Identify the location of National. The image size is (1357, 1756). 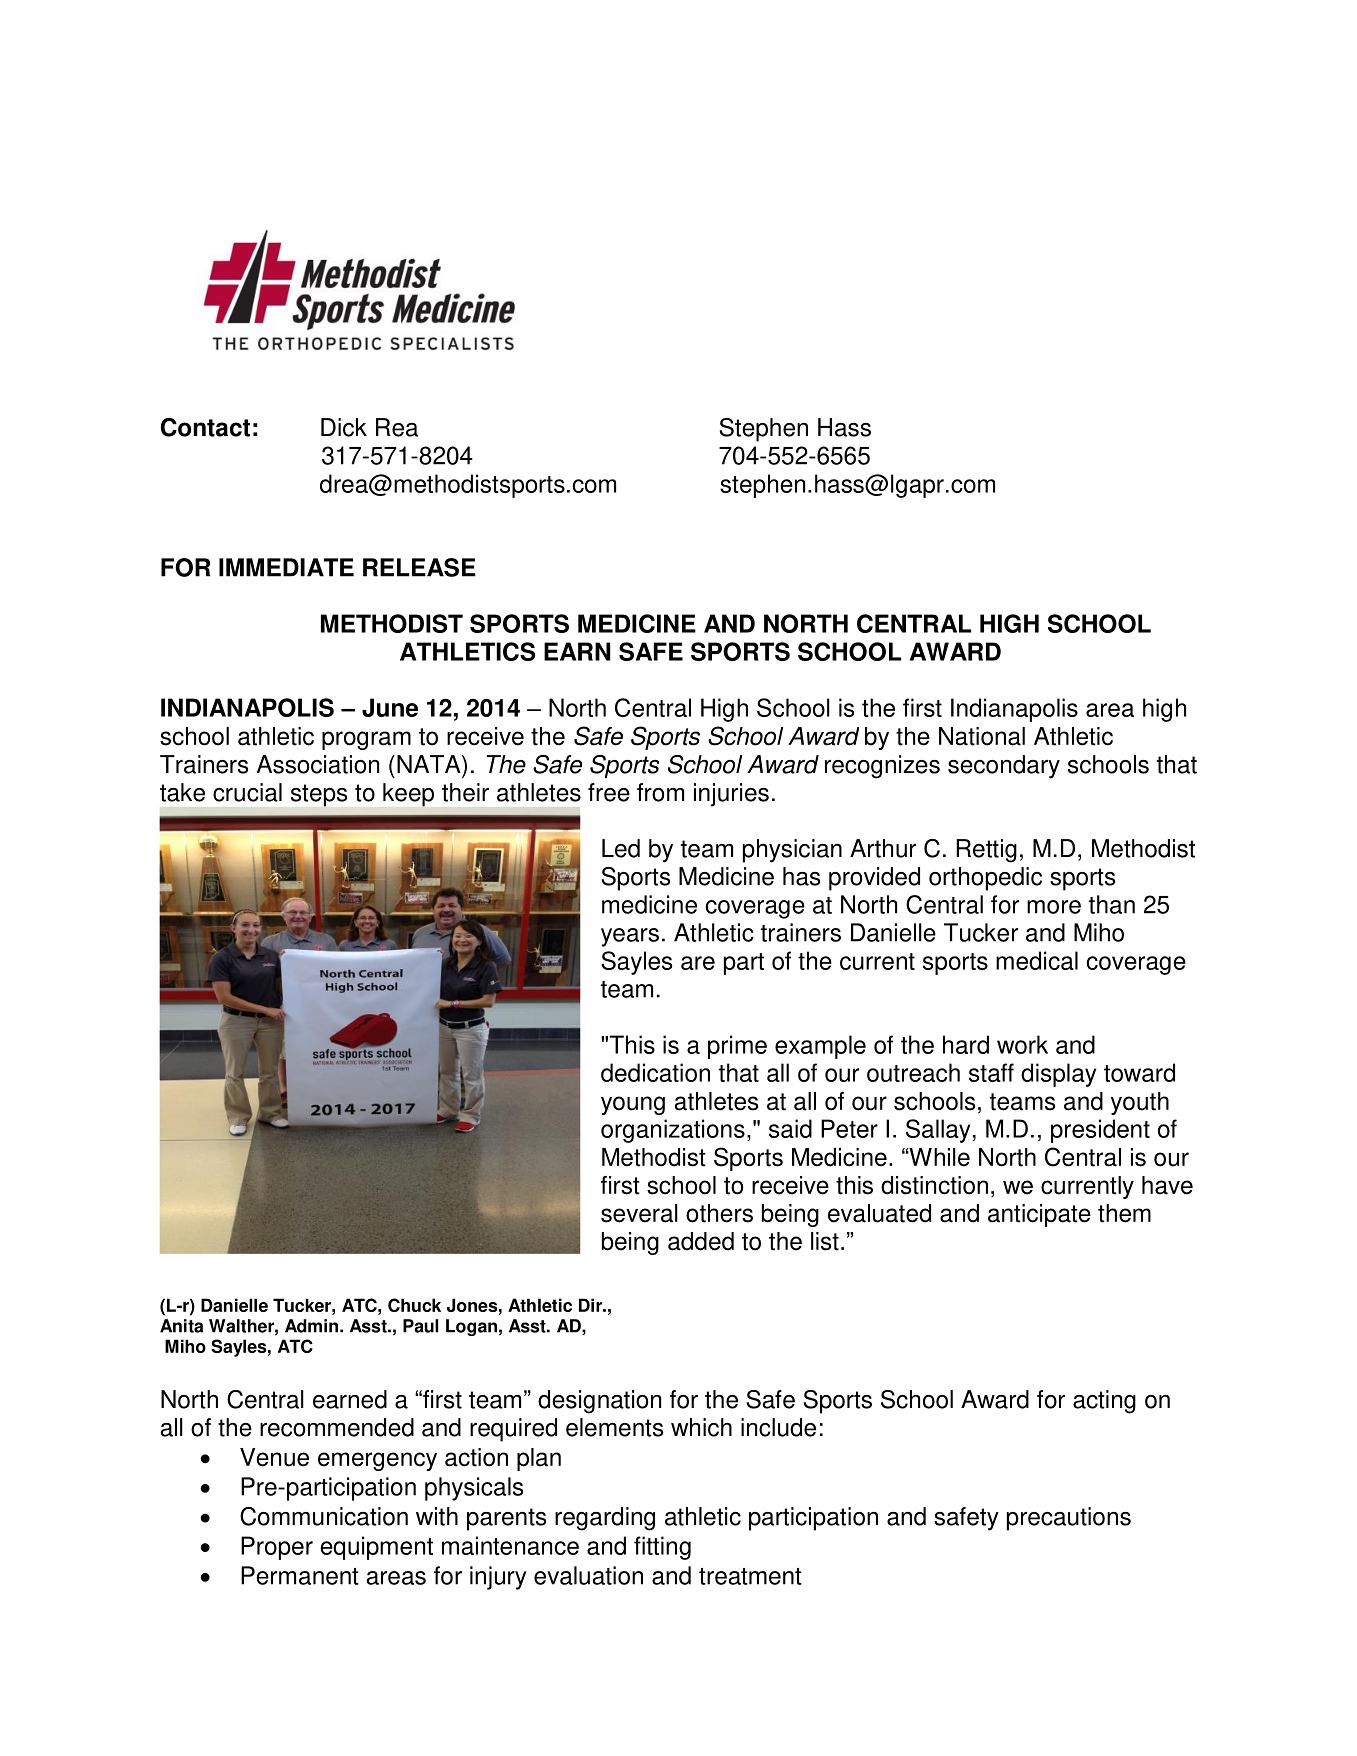
(982, 736).
